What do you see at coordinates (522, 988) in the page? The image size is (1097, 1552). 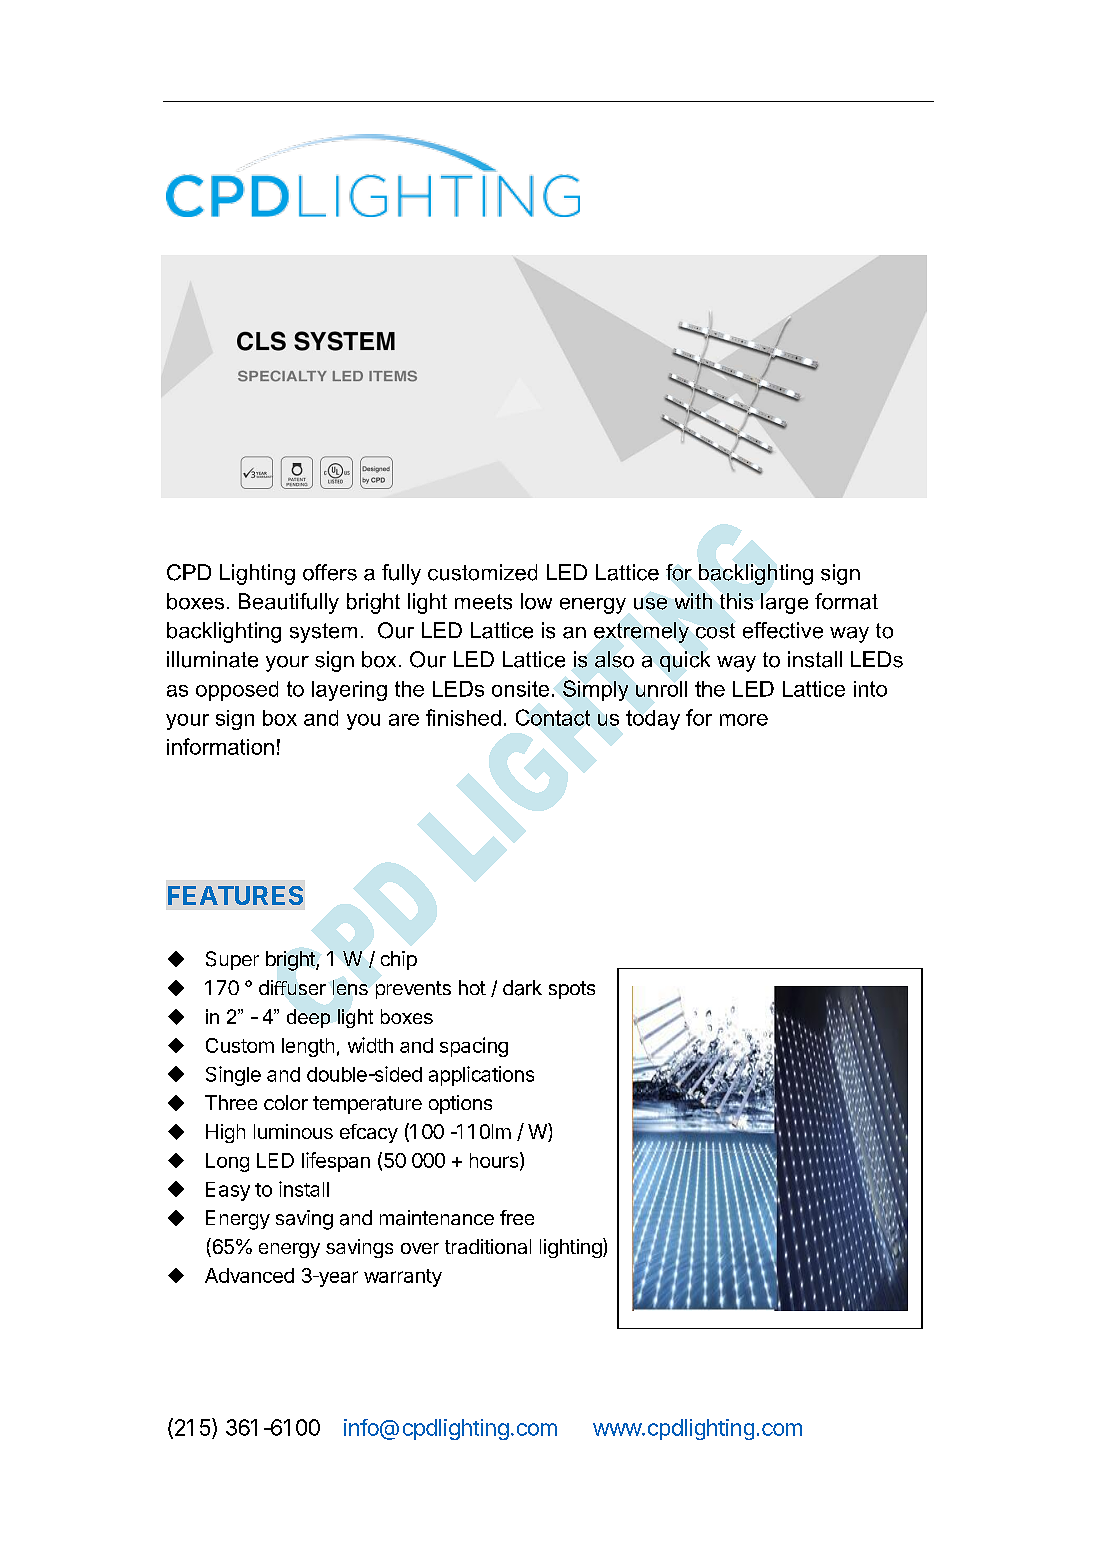 I see `dark` at bounding box center [522, 988].
